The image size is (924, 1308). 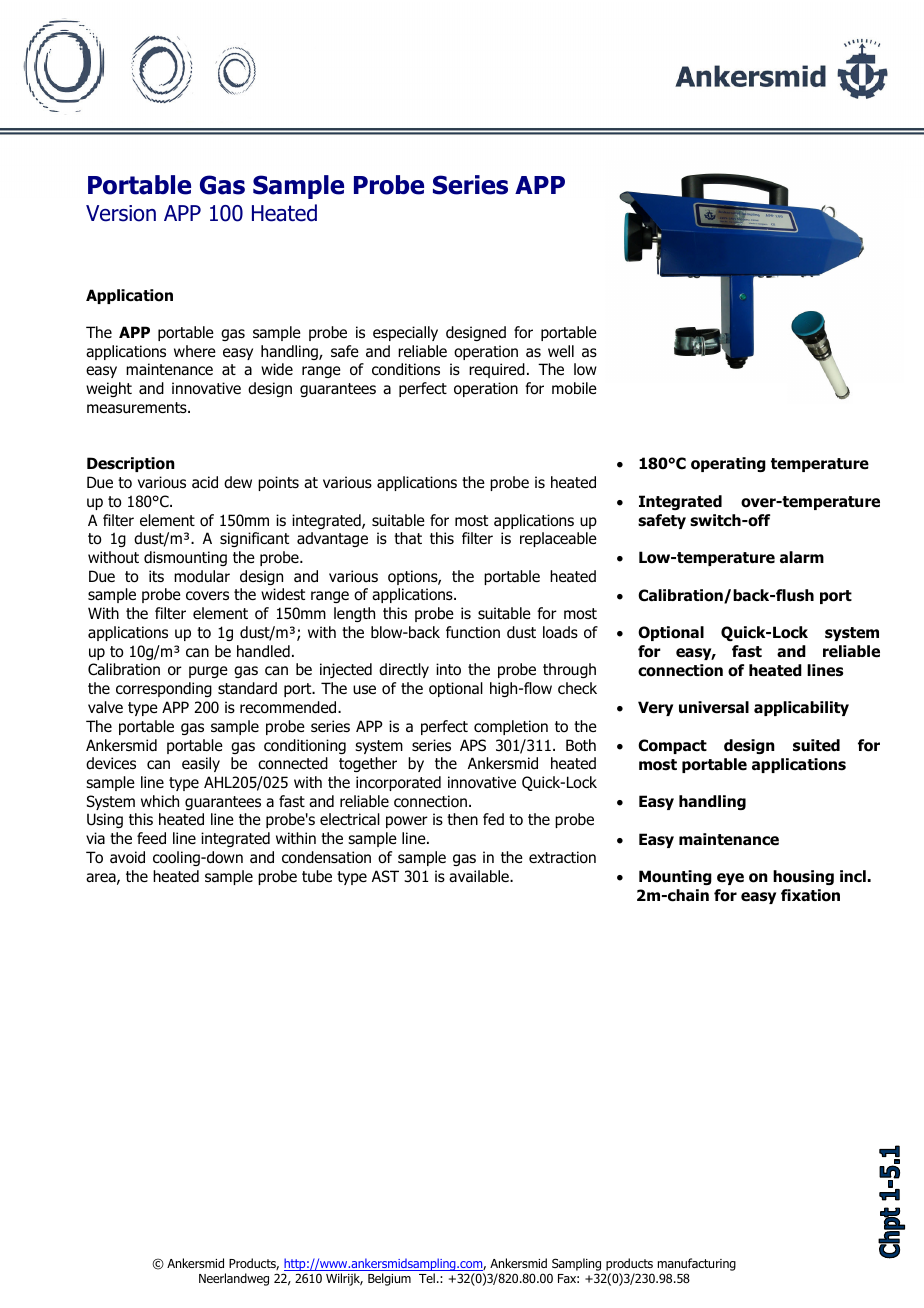 I want to click on fixation, so click(x=810, y=895).
